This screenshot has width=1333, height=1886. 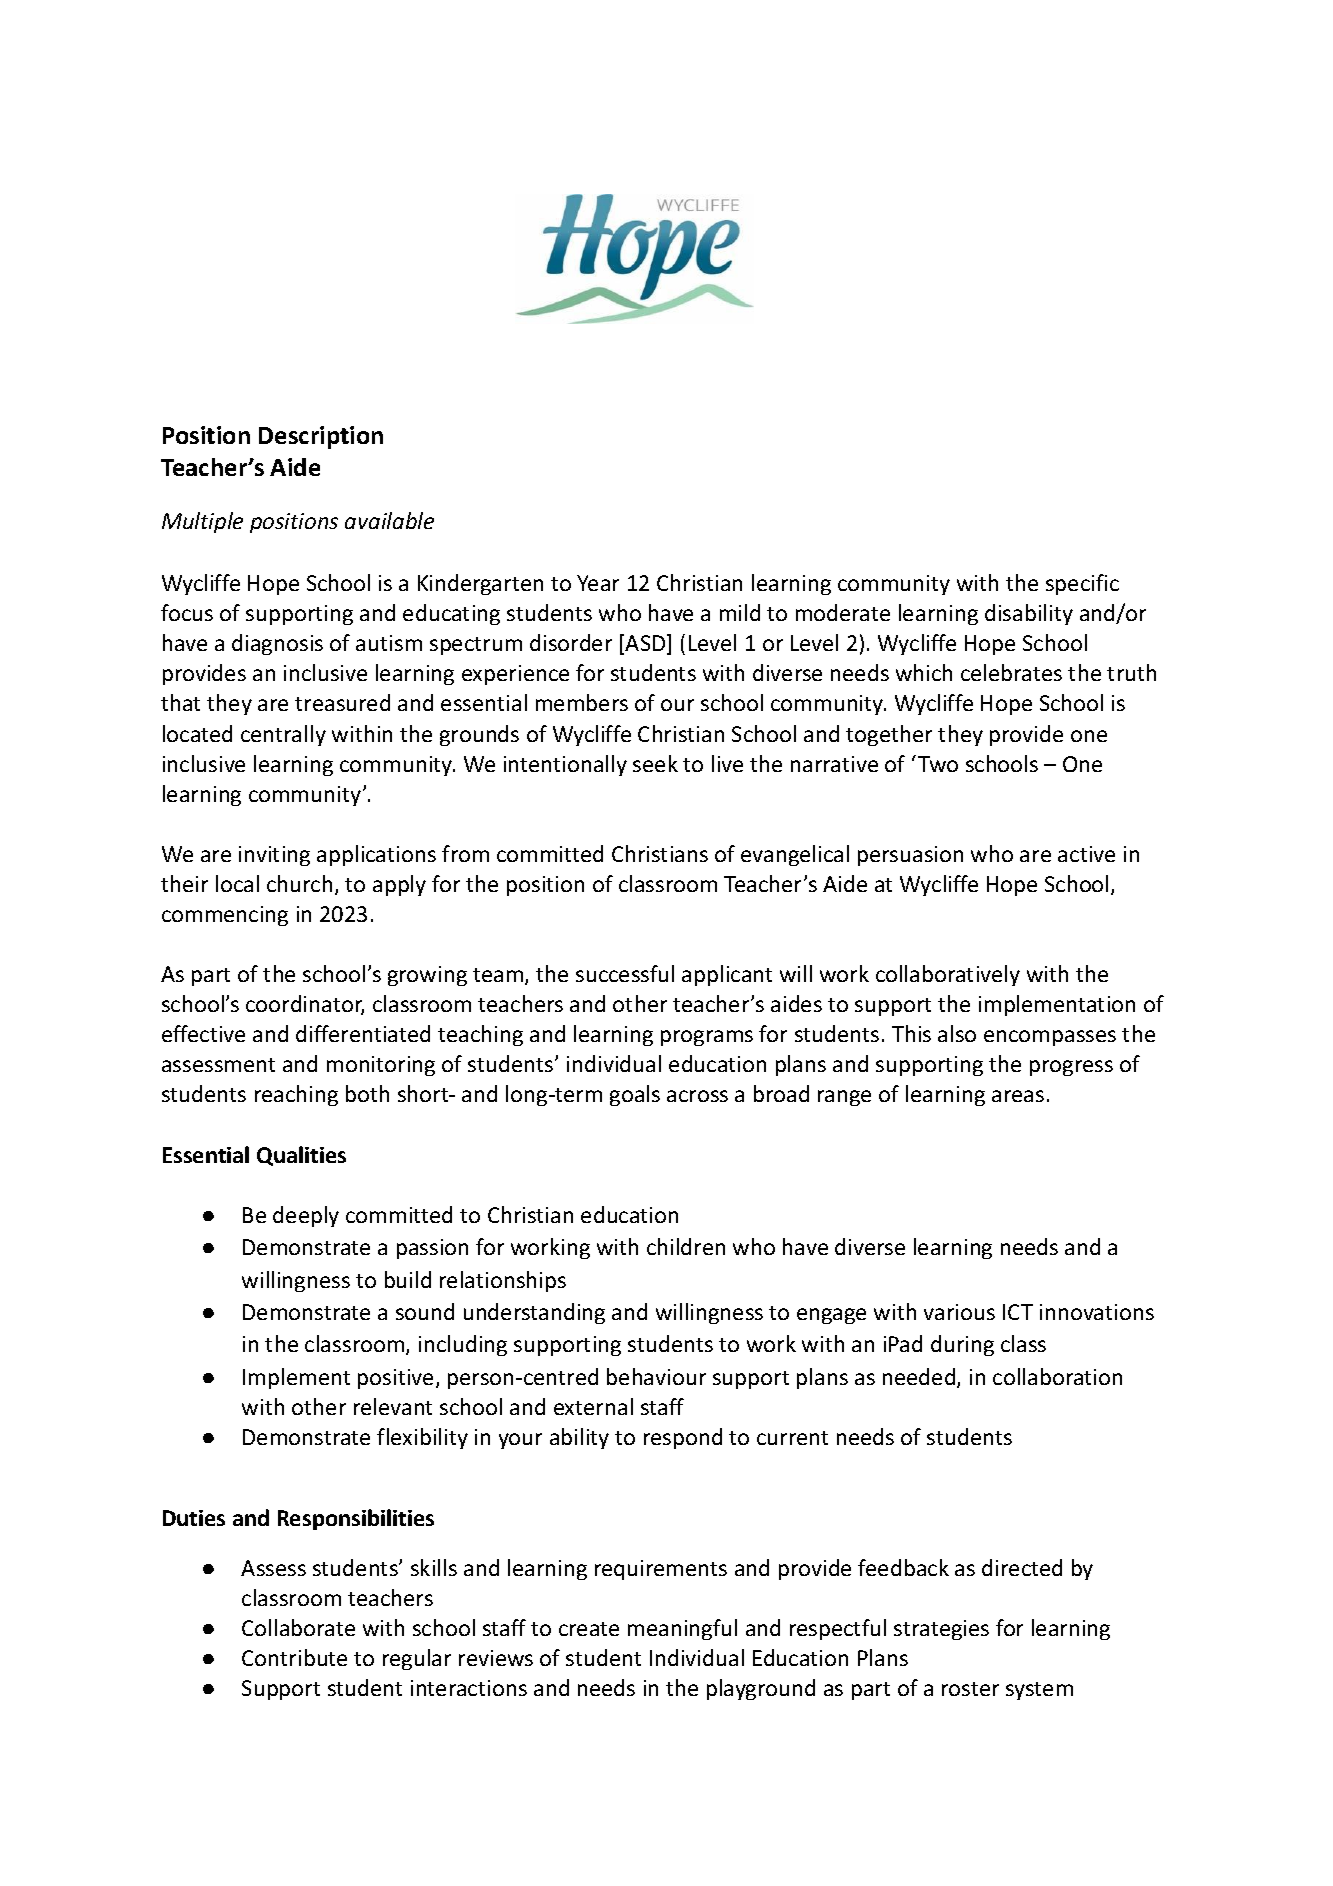 I want to click on centrally, so click(x=283, y=735).
